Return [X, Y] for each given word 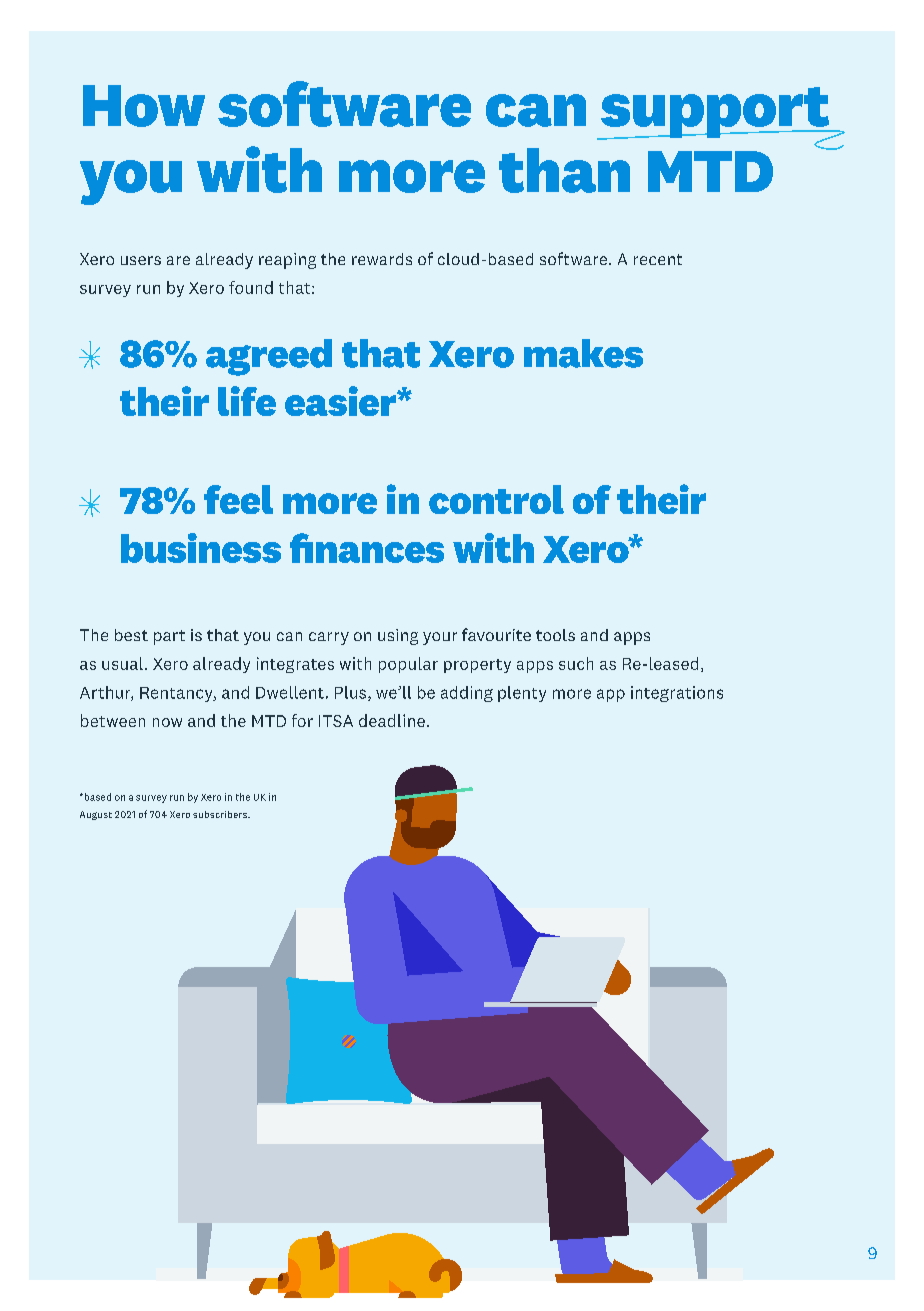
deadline [392, 720]
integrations [677, 694]
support [715, 114]
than [564, 170]
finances [367, 548]
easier [342, 401]
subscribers [221, 814]
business [201, 548]
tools [555, 635]
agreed [269, 357]
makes [583, 353]
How [144, 106]
